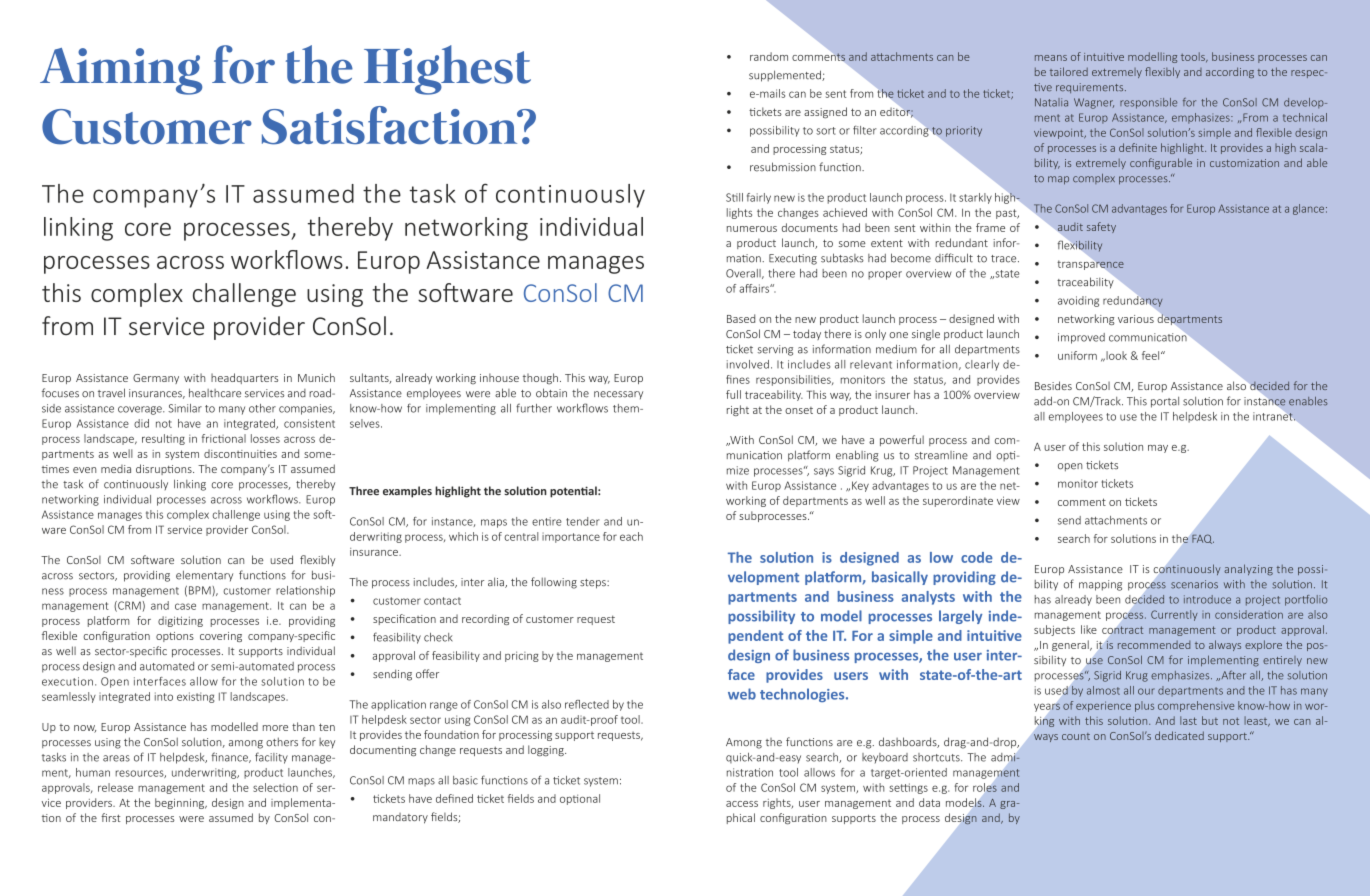 Image resolution: width=1370 pixels, height=896 pixels. Describe the element at coordinates (752, 229) in the screenshot. I see `numerous` at that location.
